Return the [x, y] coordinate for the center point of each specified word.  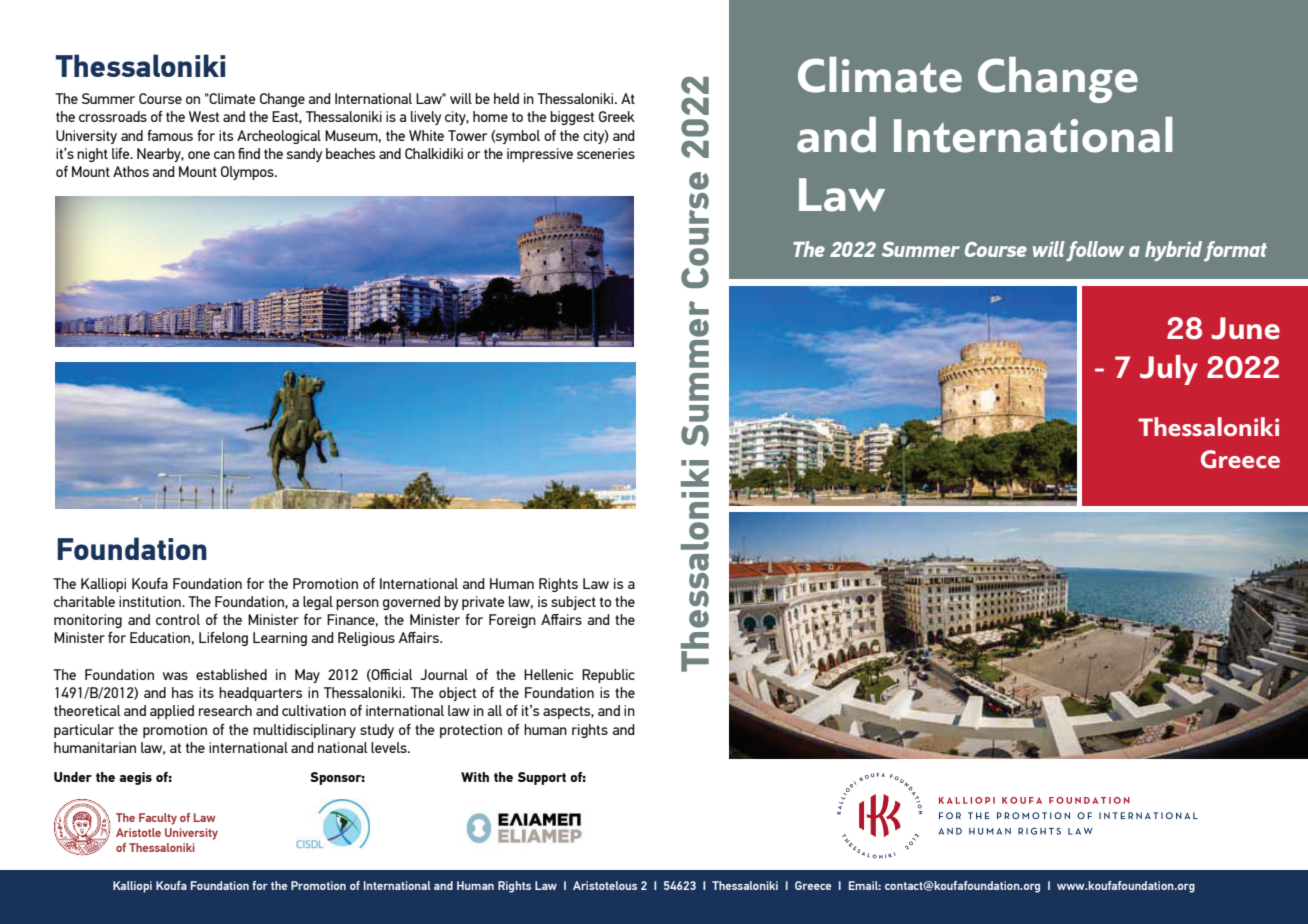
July [1169, 370]
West [204, 116]
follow [1095, 251]
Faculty [158, 819]
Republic [608, 676]
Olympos [248, 173]
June [1246, 328]
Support [542, 778]
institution [151, 601]
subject [573, 603]
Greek [617, 116]
